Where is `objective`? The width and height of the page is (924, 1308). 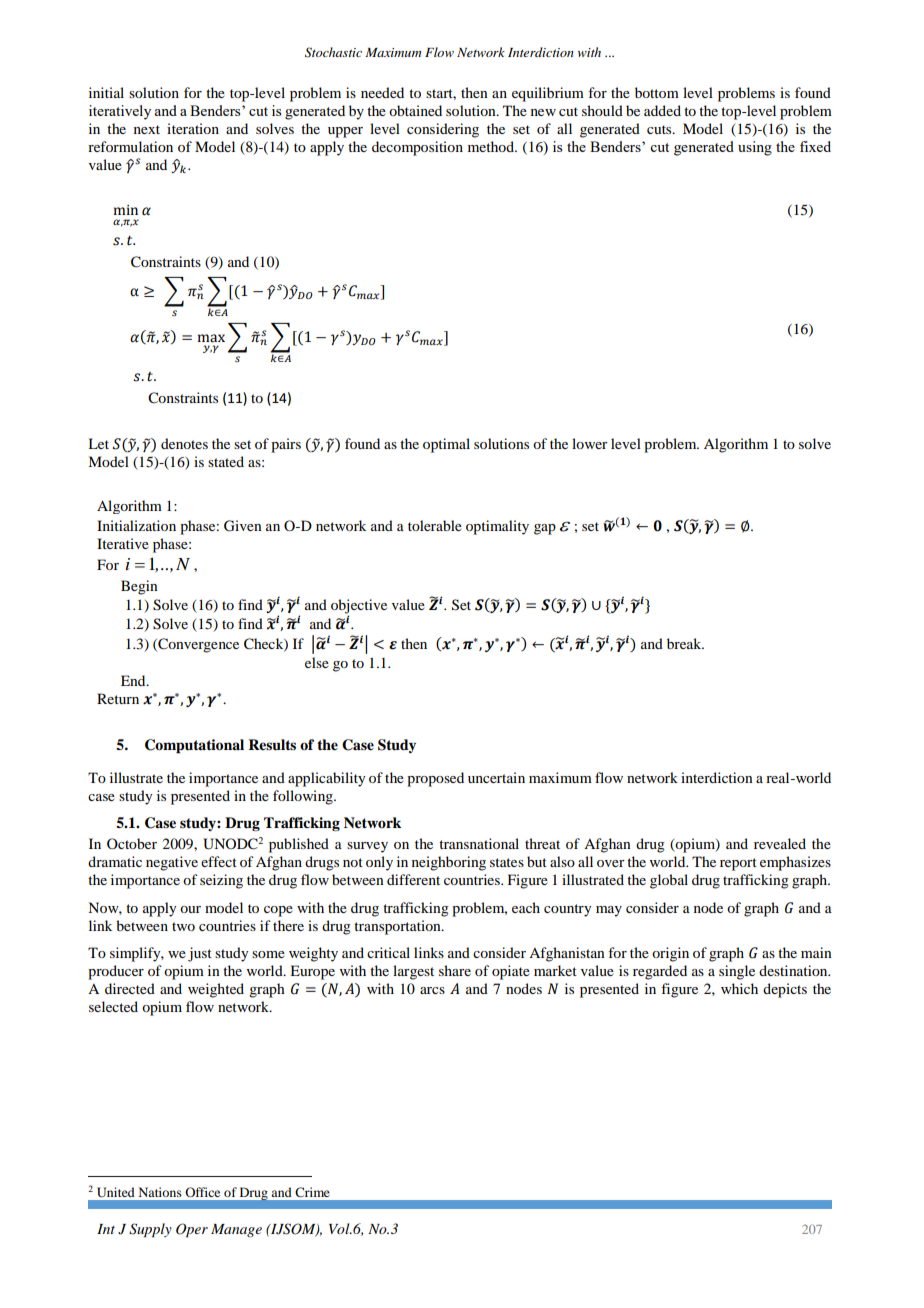 objective is located at coordinates (359, 607).
